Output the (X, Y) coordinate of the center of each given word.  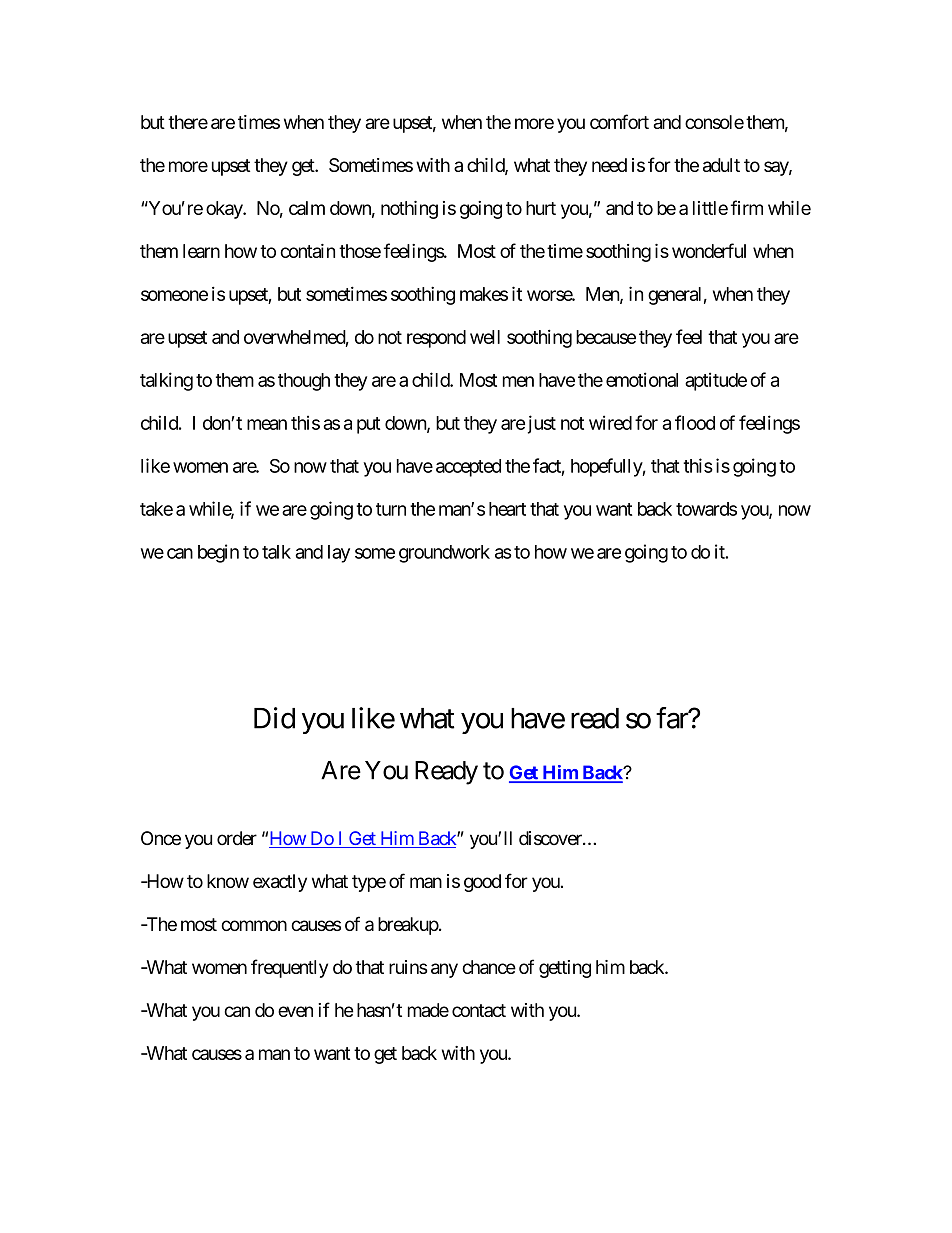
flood (695, 422)
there (188, 122)
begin (218, 553)
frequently (289, 968)
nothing (409, 210)
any (444, 970)
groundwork (444, 554)
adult (721, 165)
